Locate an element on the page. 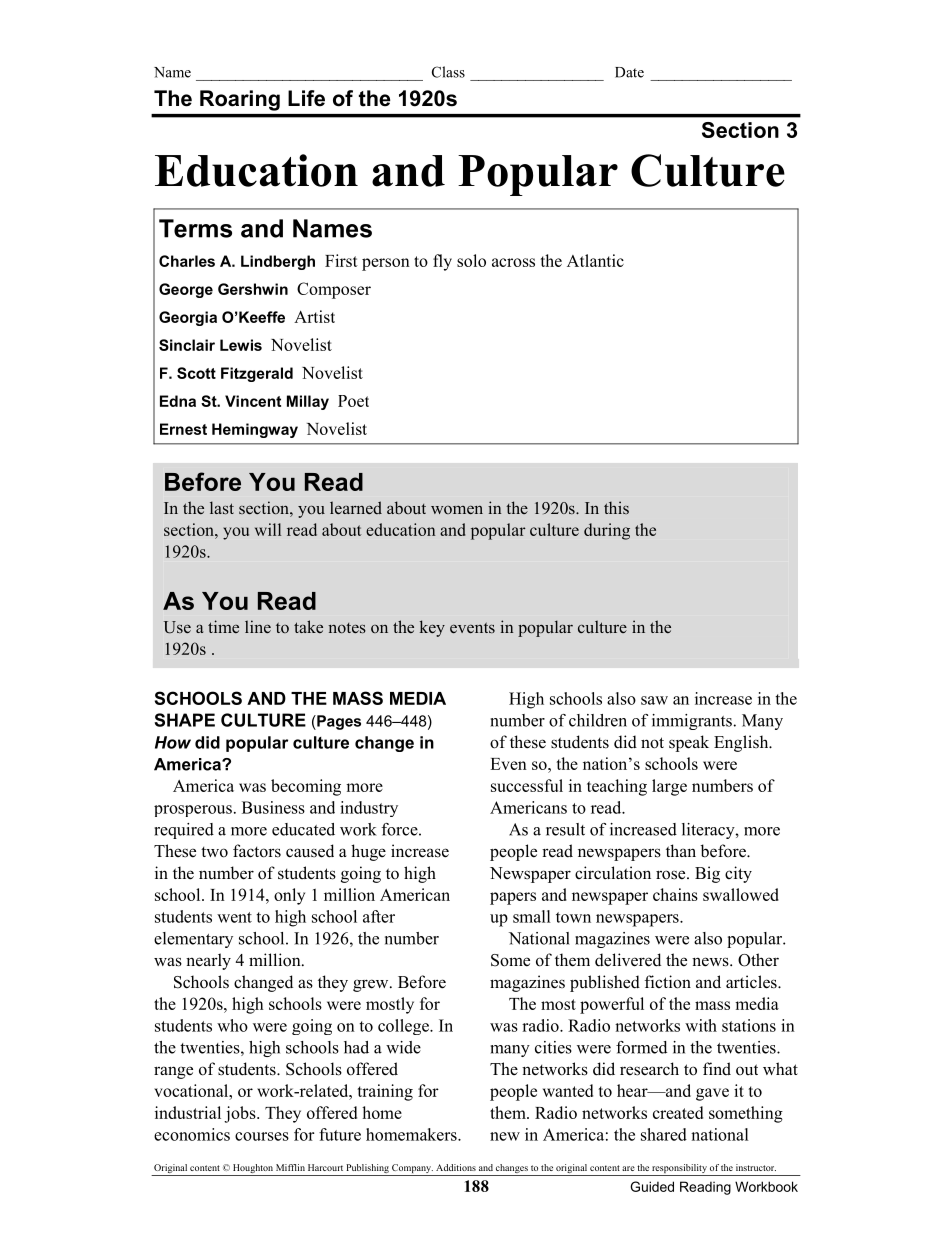 This page has height=1233, width=952. Class is located at coordinates (448, 72).
